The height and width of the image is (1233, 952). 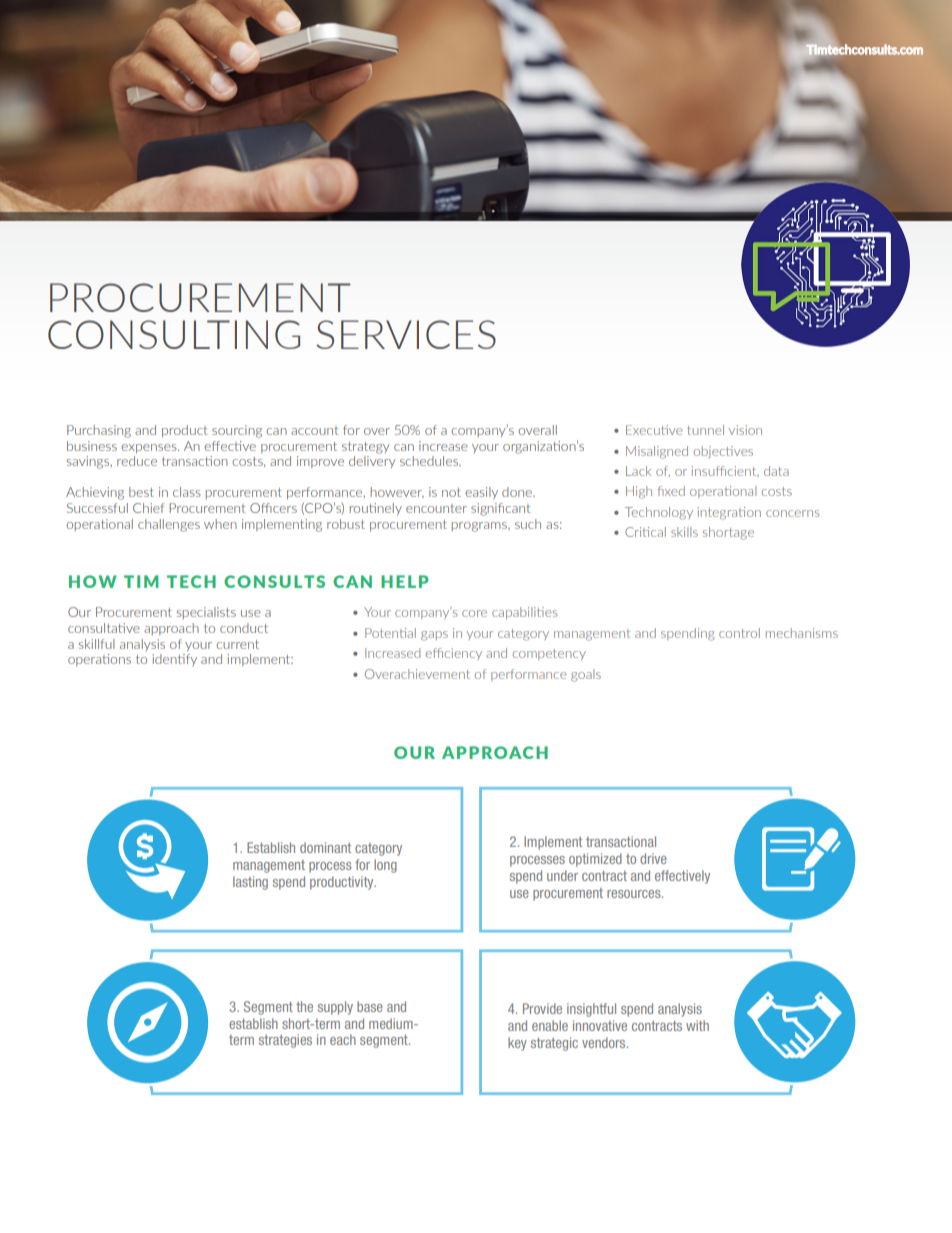 I want to click on long, so click(x=385, y=866).
